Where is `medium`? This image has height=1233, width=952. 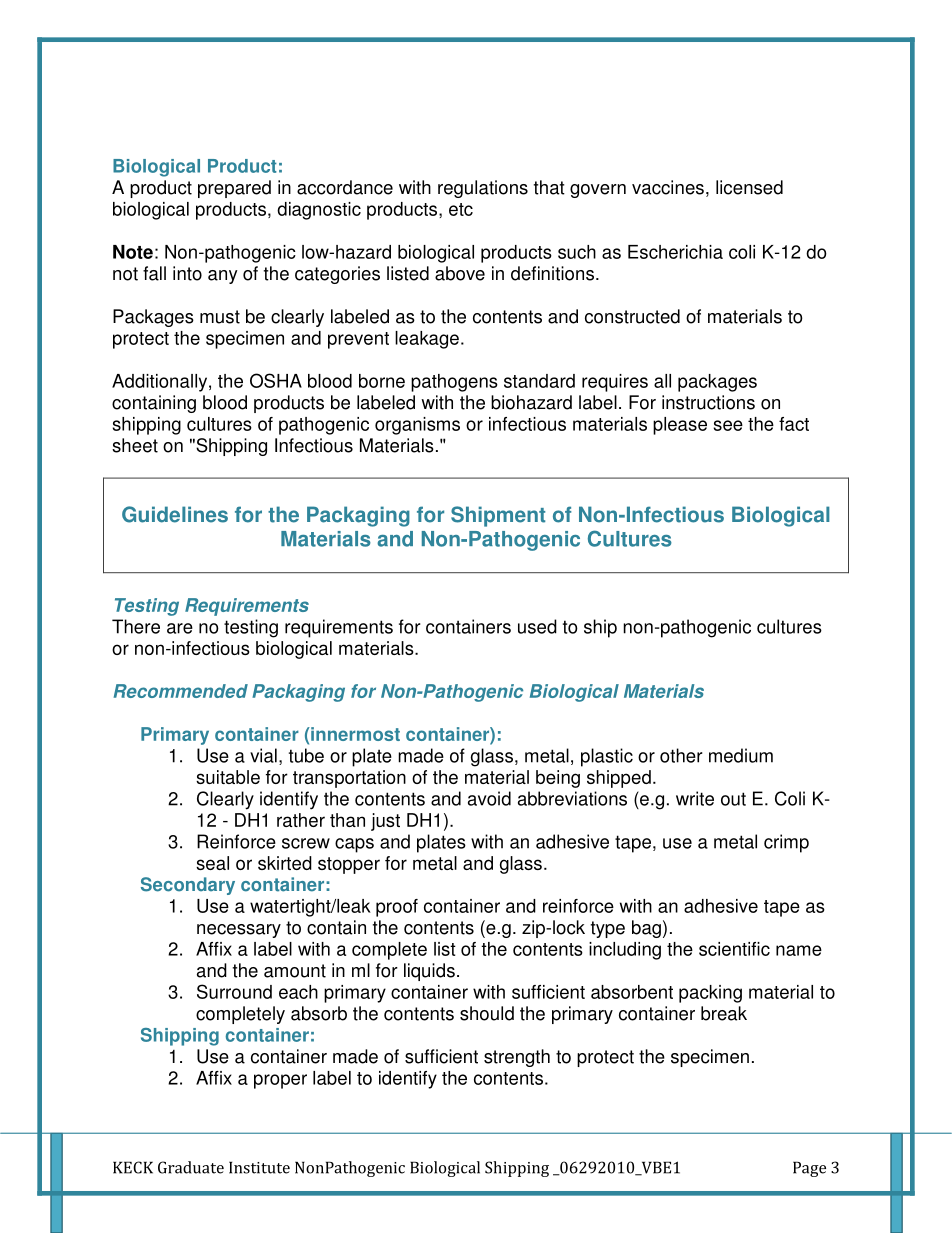 medium is located at coordinates (741, 755).
